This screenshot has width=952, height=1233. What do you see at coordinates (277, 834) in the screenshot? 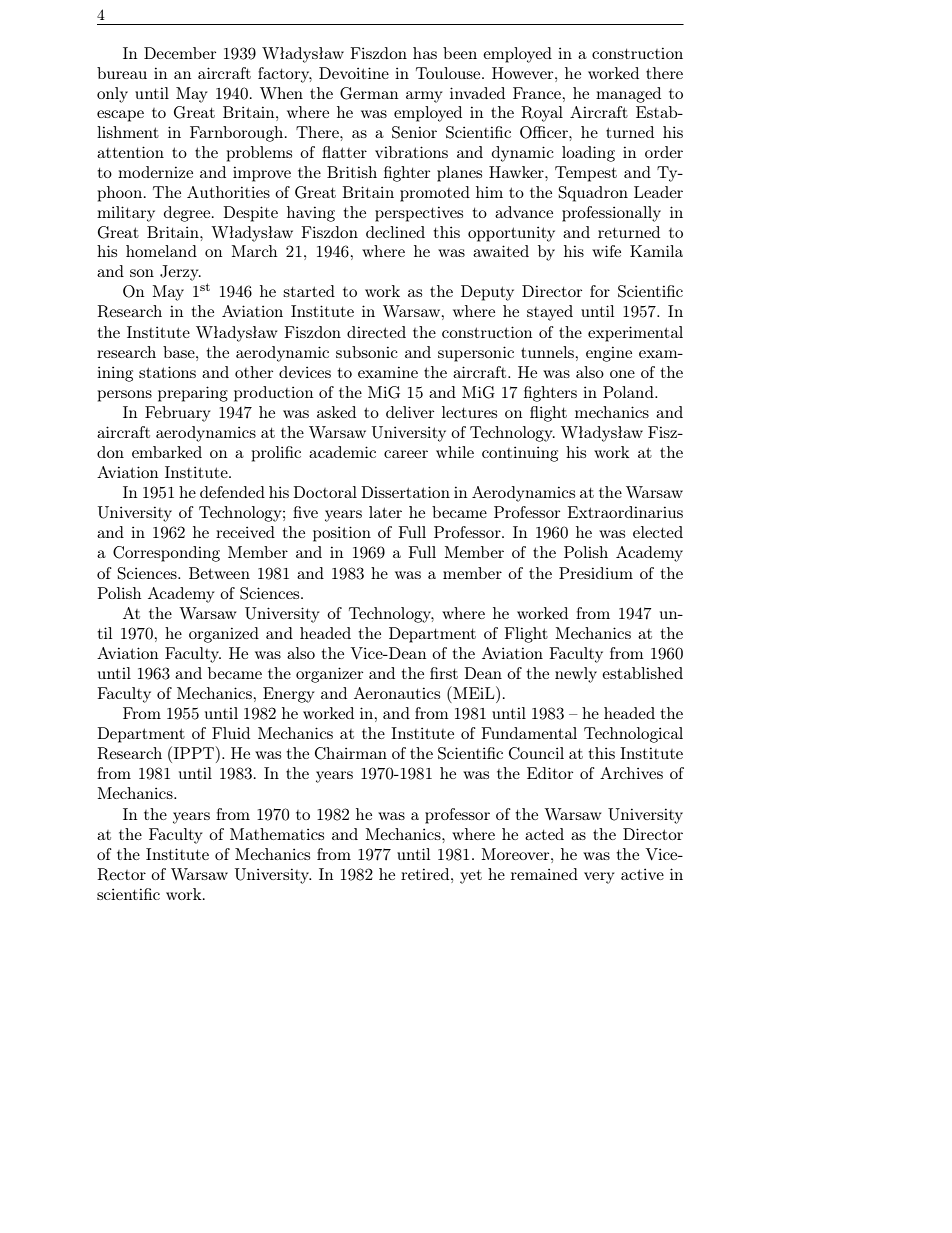
I see `Mathematics` at bounding box center [277, 834].
